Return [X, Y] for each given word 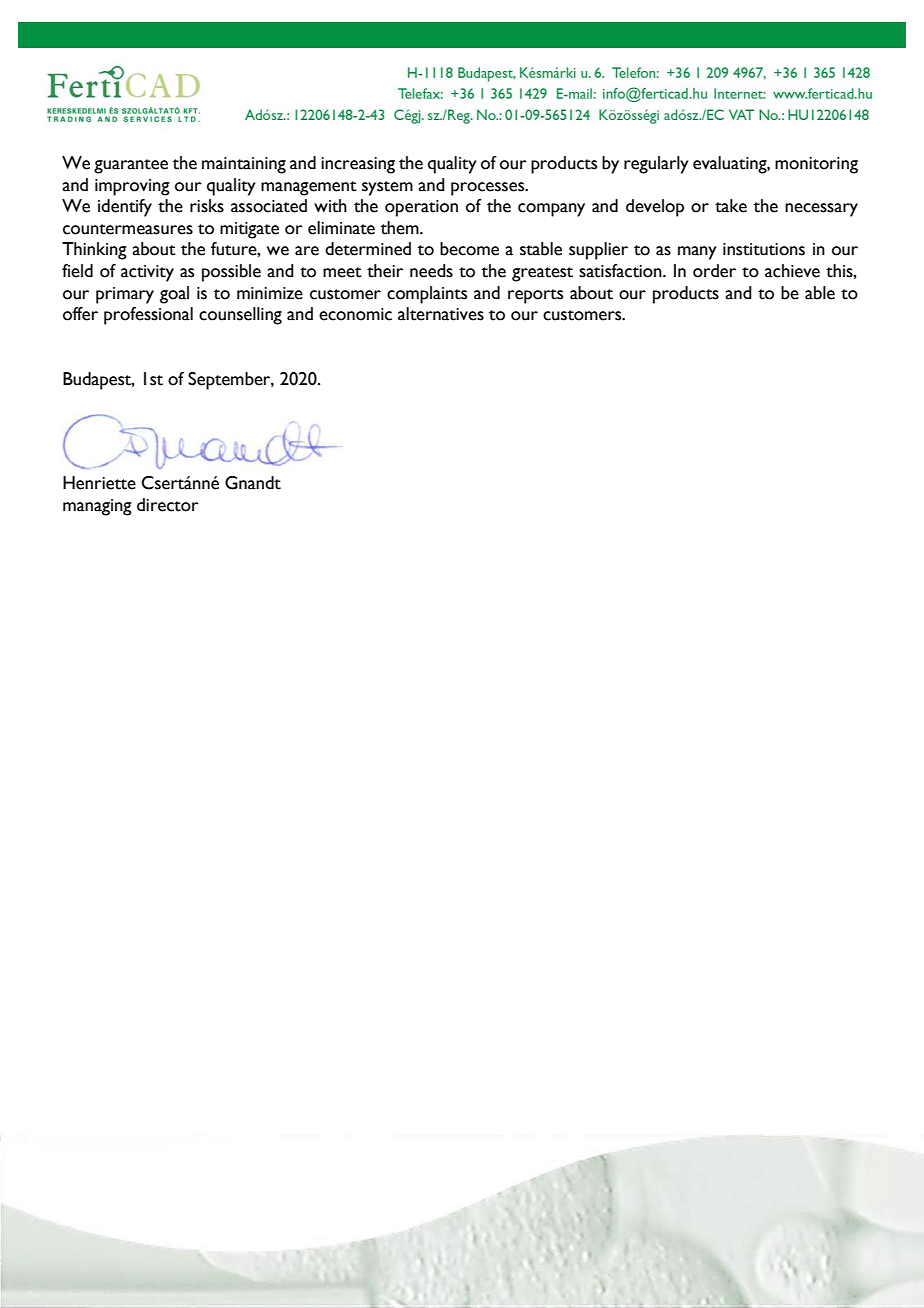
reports [535, 296]
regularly [656, 165]
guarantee [131, 166]
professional [148, 316]
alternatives [441, 314]
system [387, 188]
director [168, 505]
